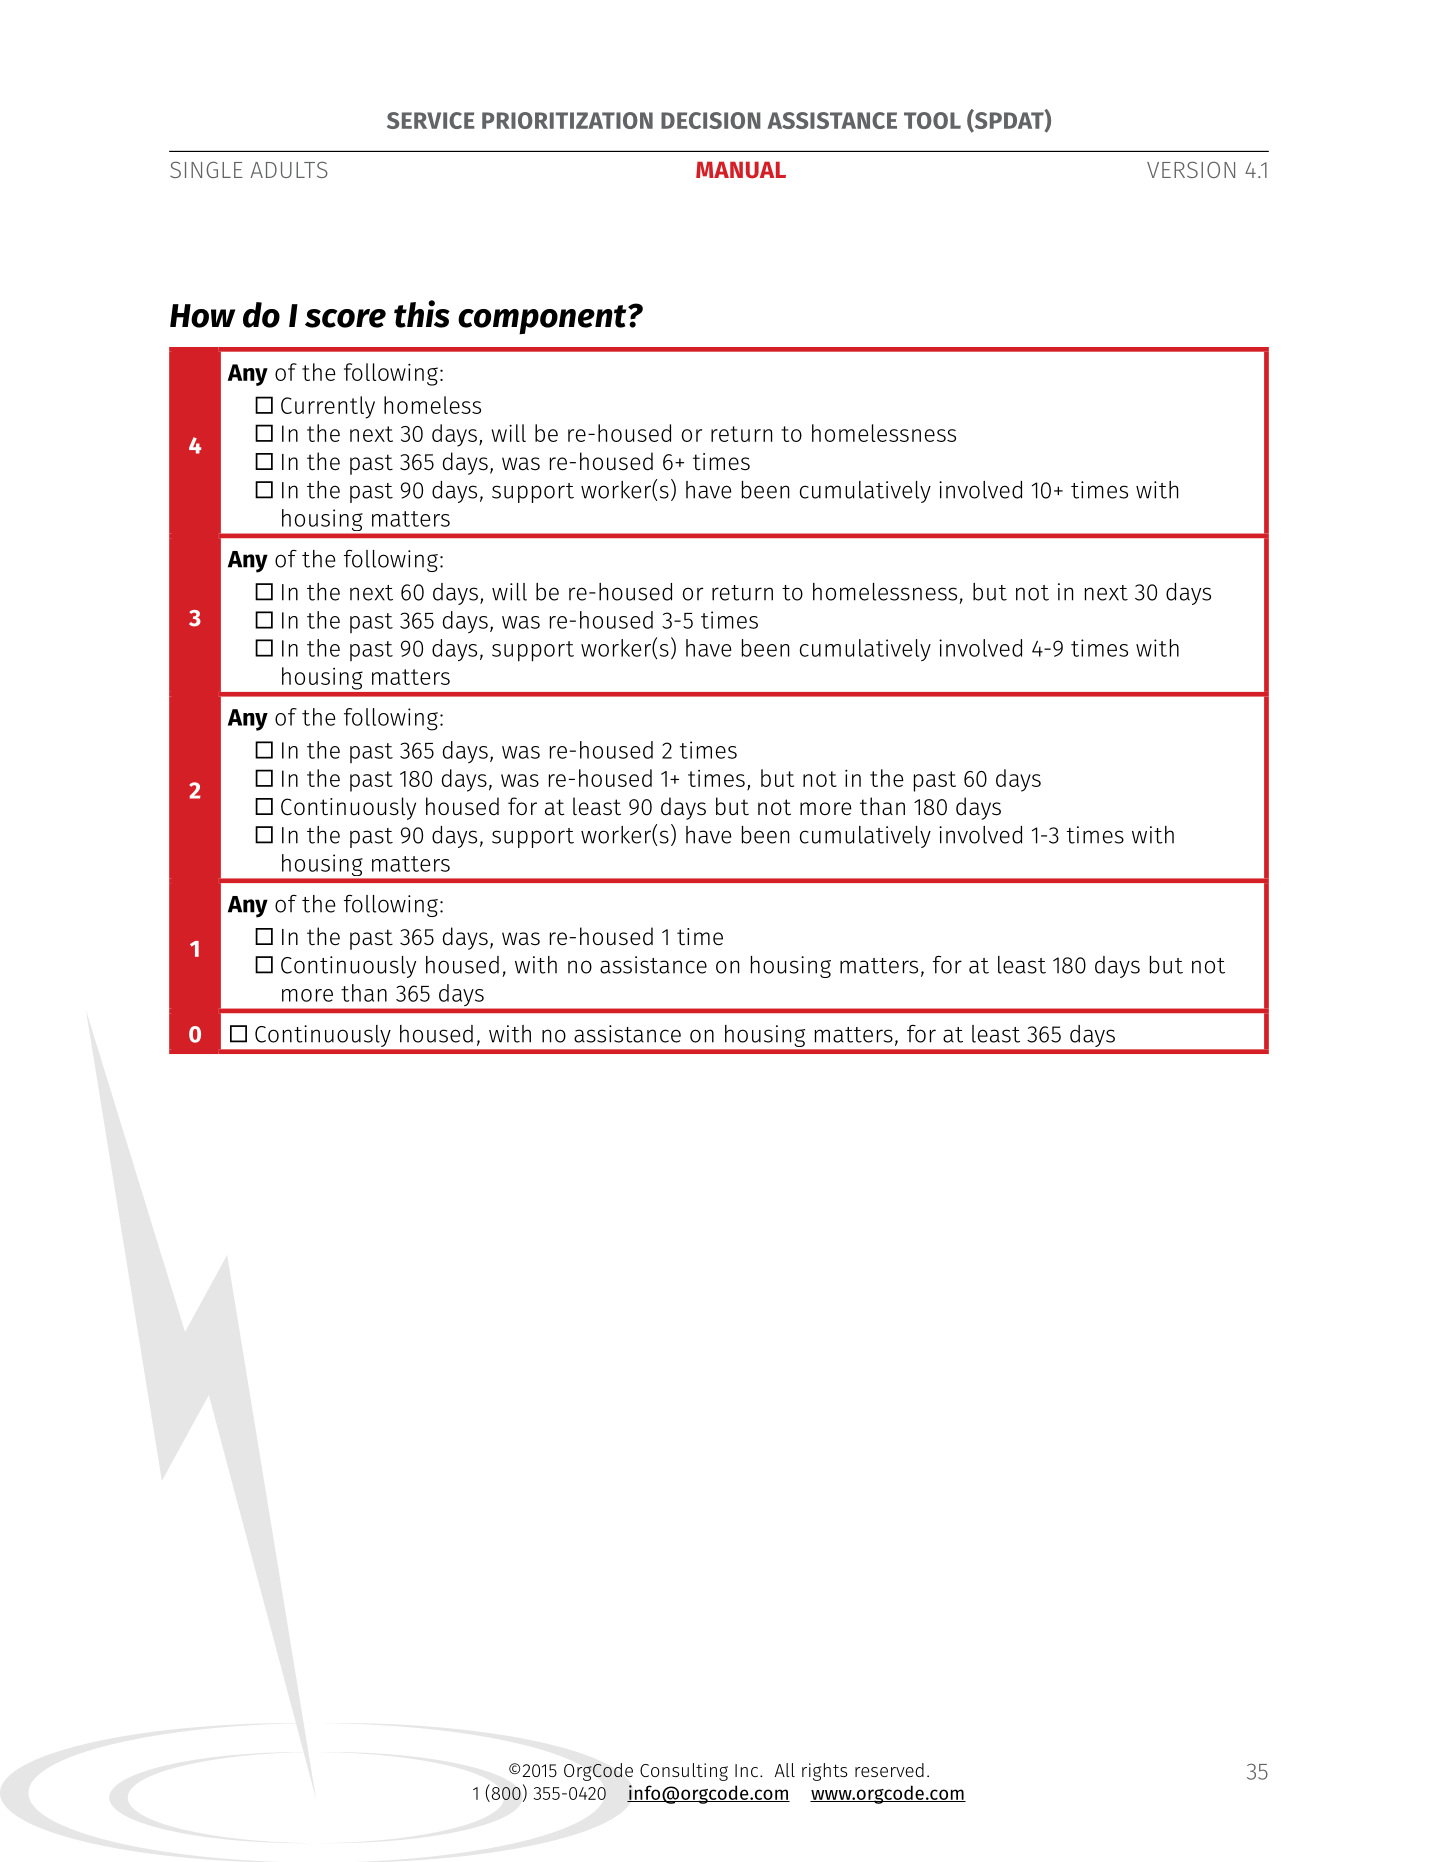 The height and width of the screenshot is (1862, 1438). What do you see at coordinates (711, 120) in the screenshot?
I see `DECISION` at bounding box center [711, 120].
